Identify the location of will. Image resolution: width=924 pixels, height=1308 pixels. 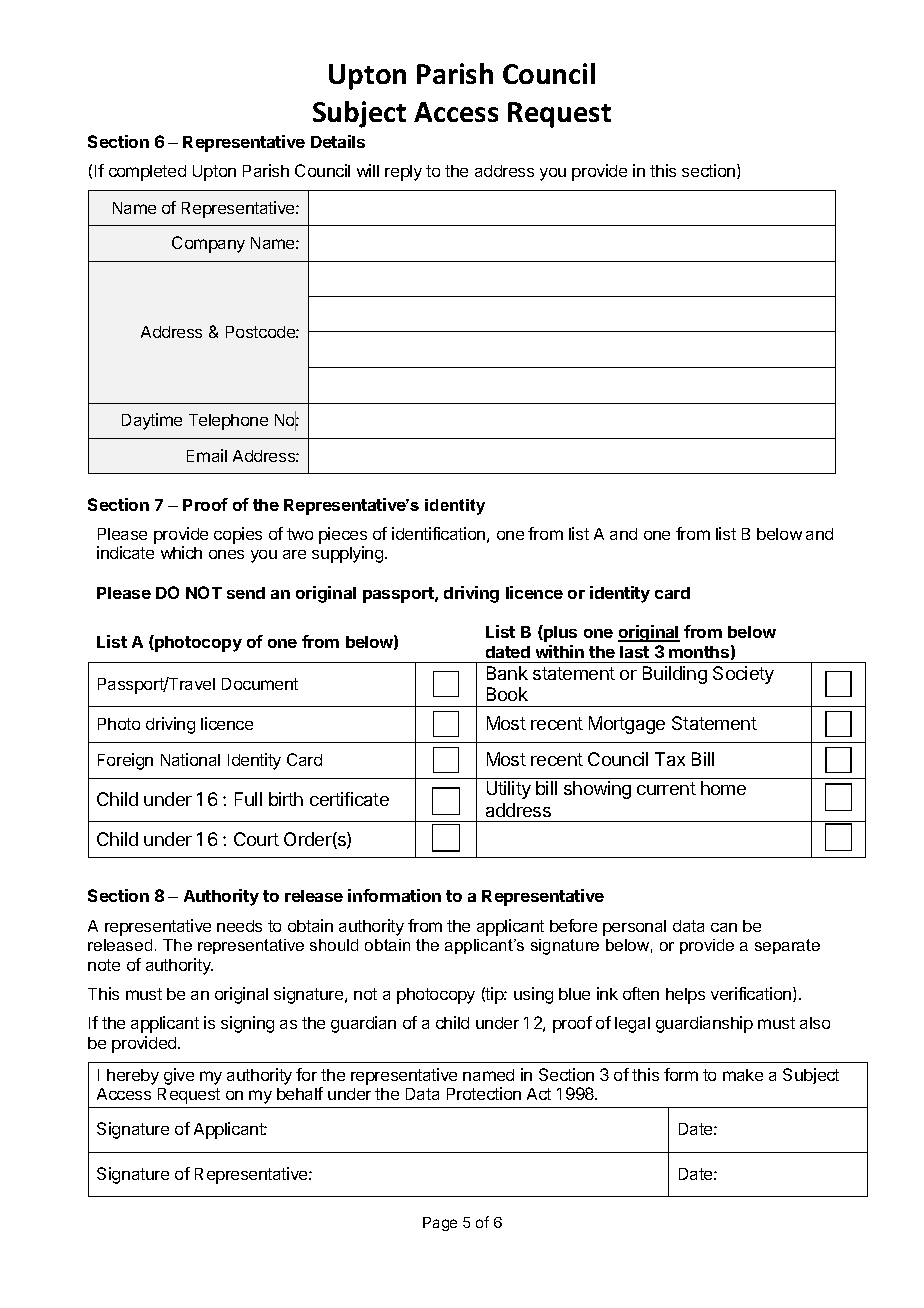
(368, 170).
